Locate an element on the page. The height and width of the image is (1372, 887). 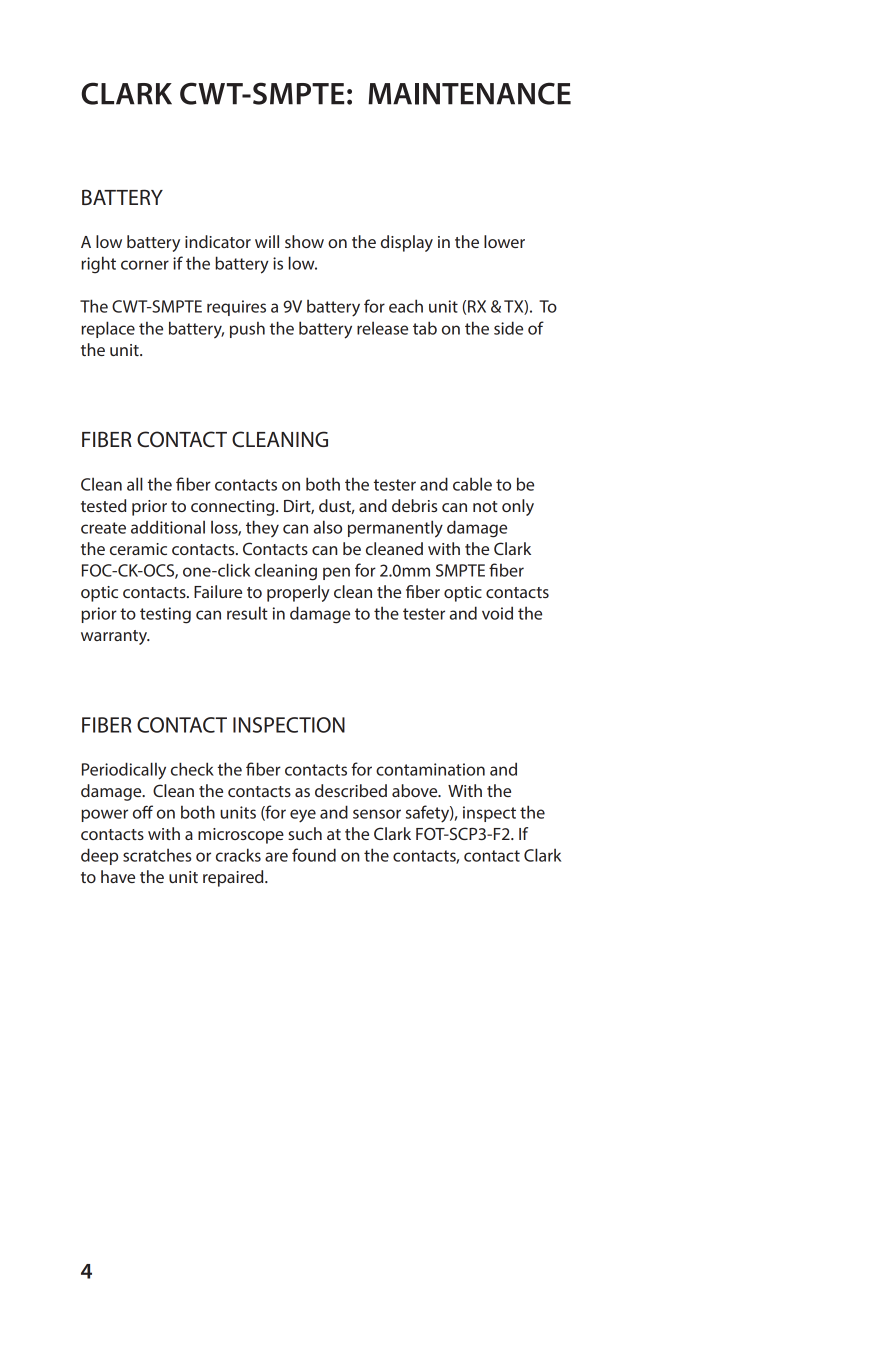
push is located at coordinates (247, 330).
